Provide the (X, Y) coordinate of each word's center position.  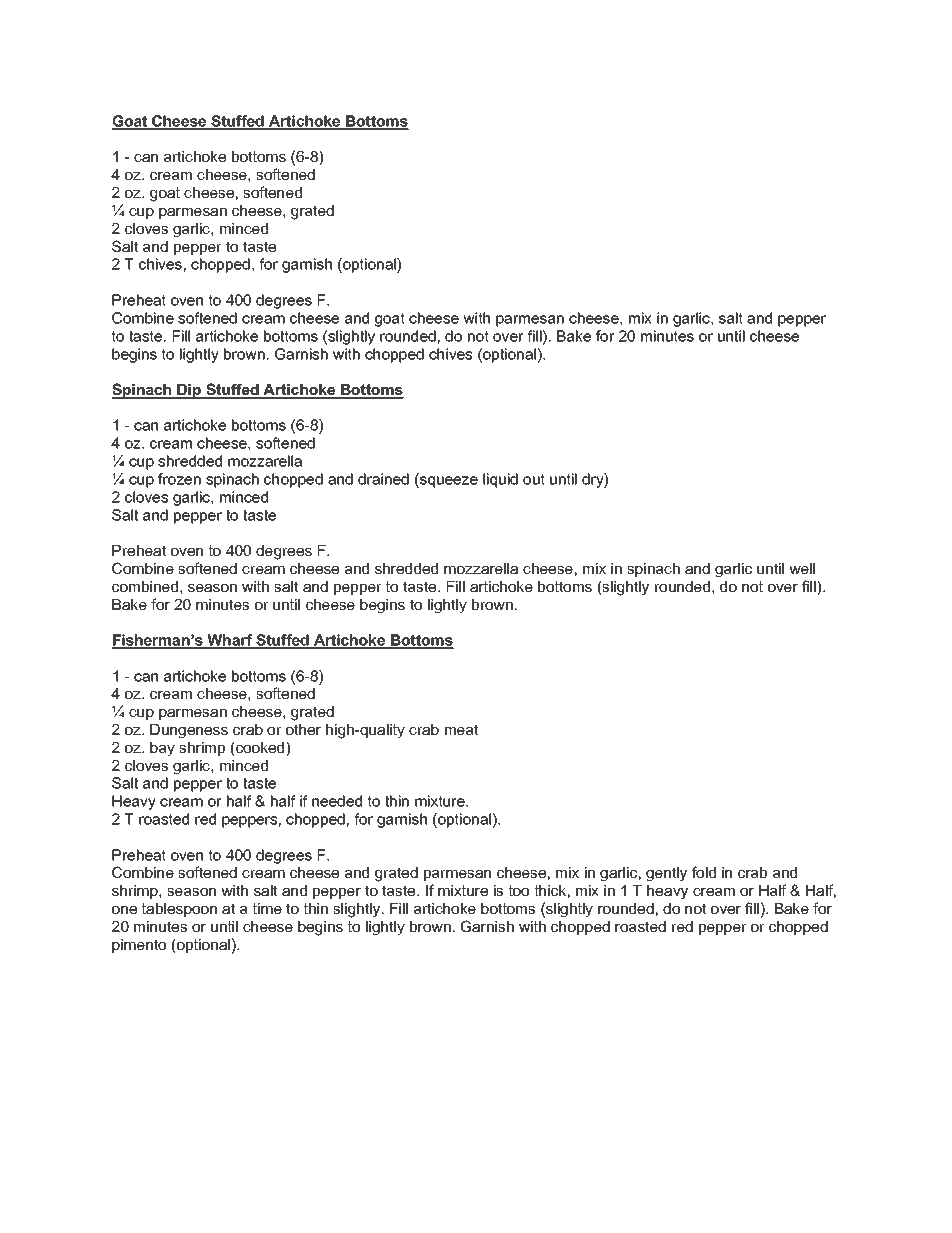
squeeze (448, 482)
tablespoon (179, 910)
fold (704, 872)
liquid (500, 480)
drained (383, 479)
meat (461, 729)
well (802, 568)
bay (162, 749)
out (534, 479)
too (519, 890)
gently (666, 874)
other (303, 729)
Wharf (230, 641)
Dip (189, 391)
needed (337, 801)
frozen (179, 479)
